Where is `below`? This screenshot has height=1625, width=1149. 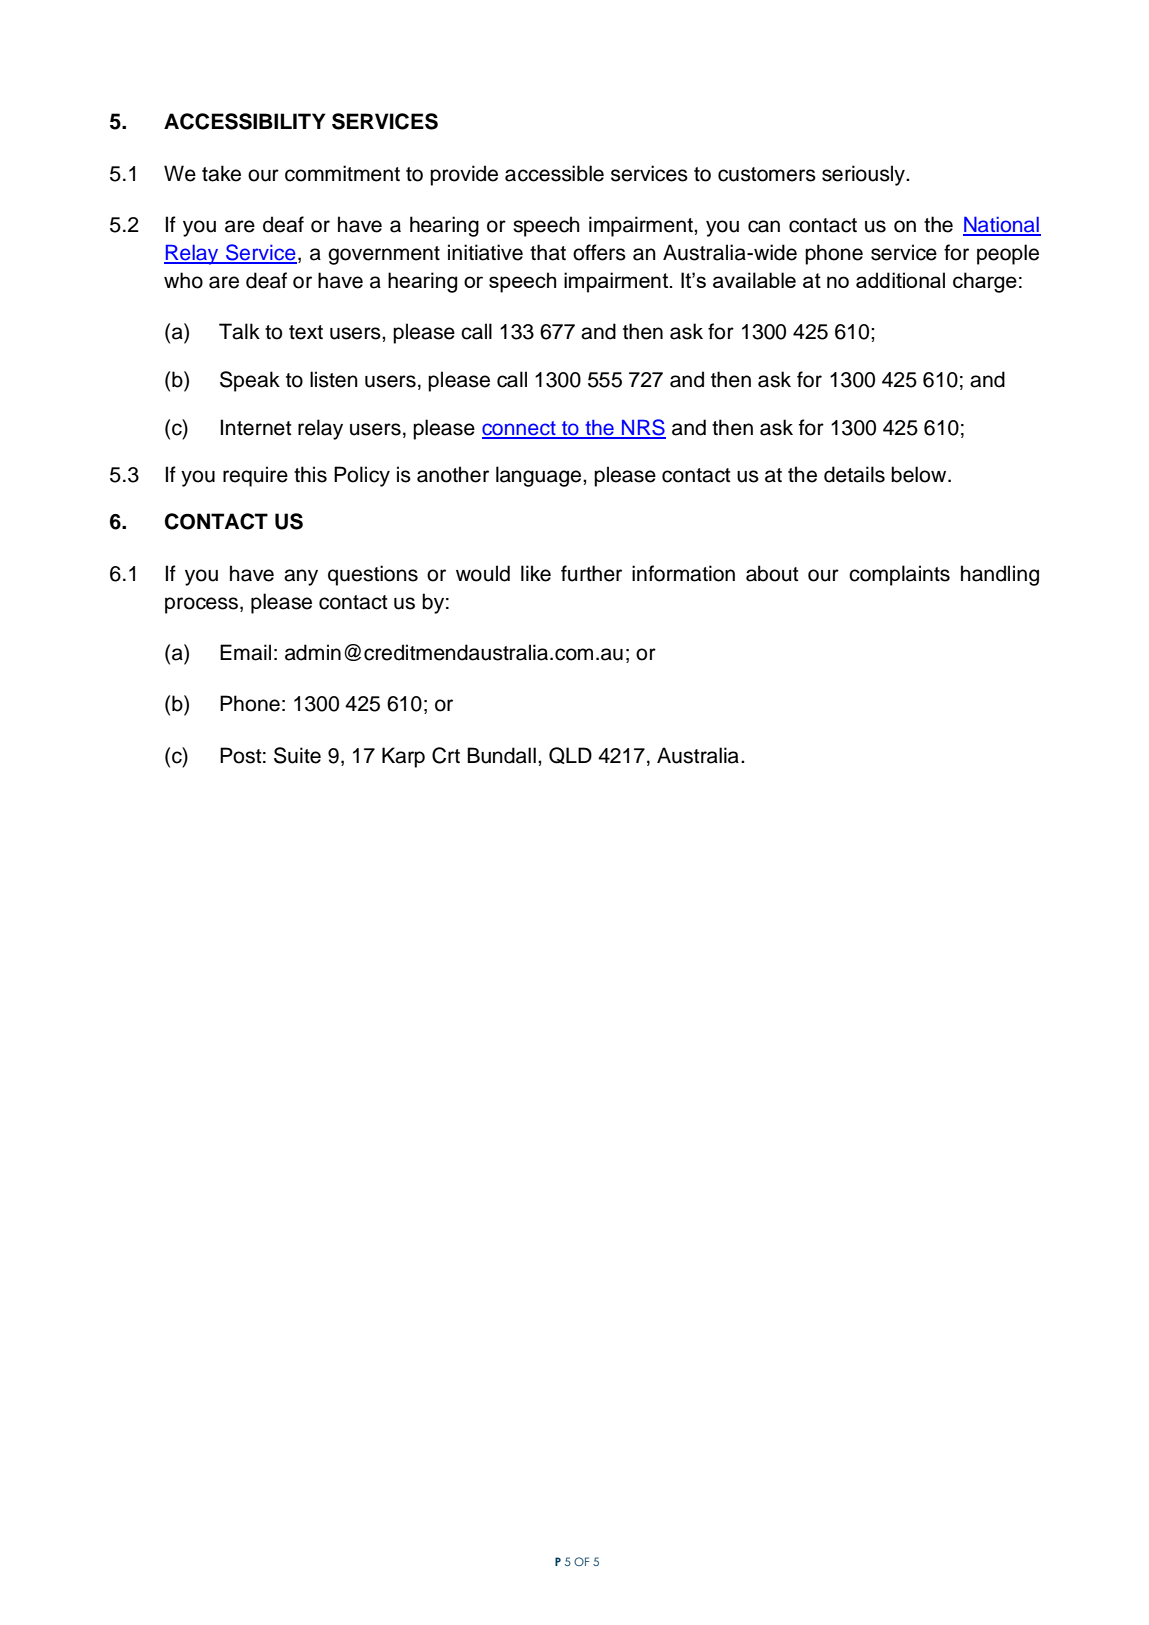
below is located at coordinates (920, 474).
